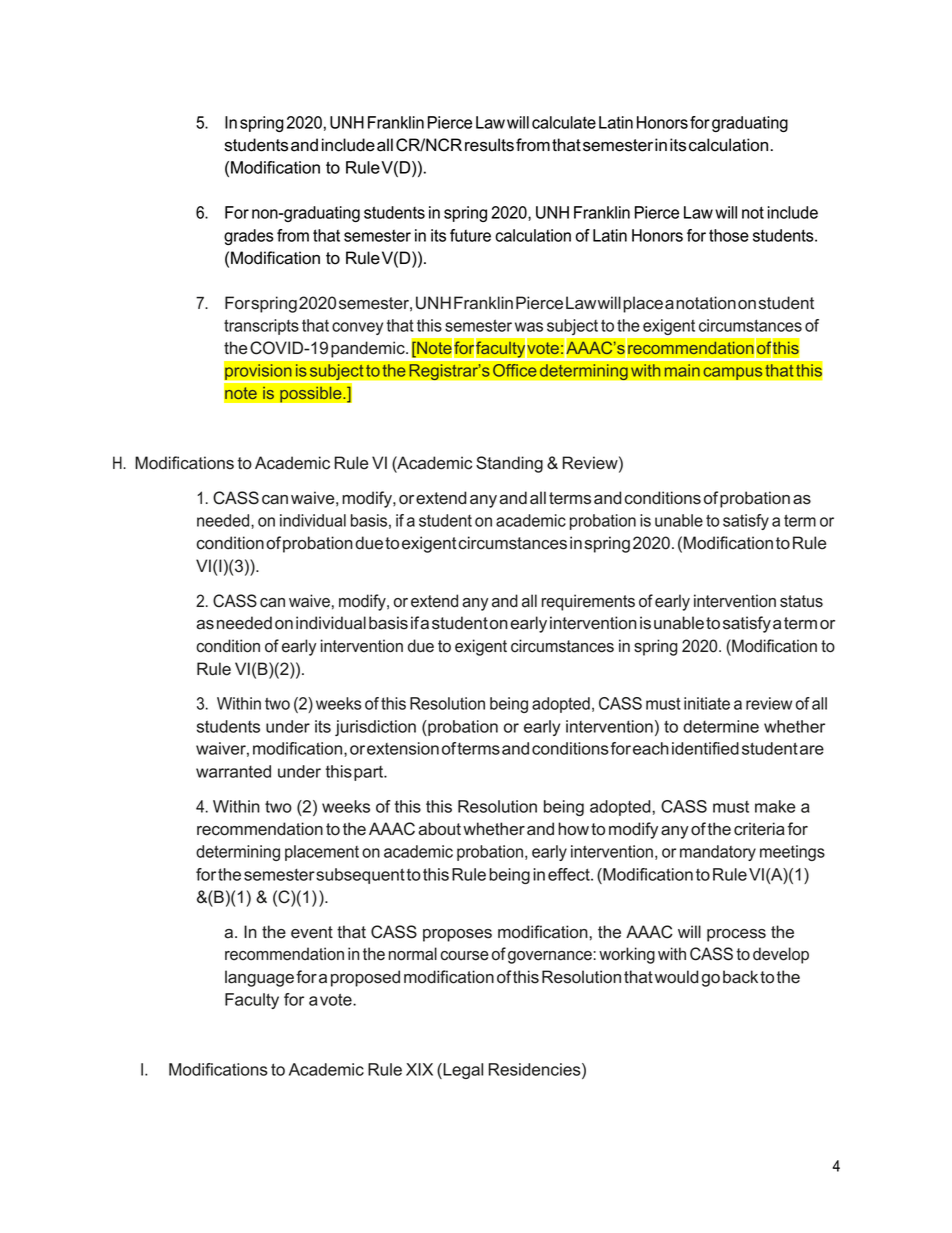 Image resolution: width=952 pixels, height=1233 pixels. I want to click on warranted, so click(233, 771).
